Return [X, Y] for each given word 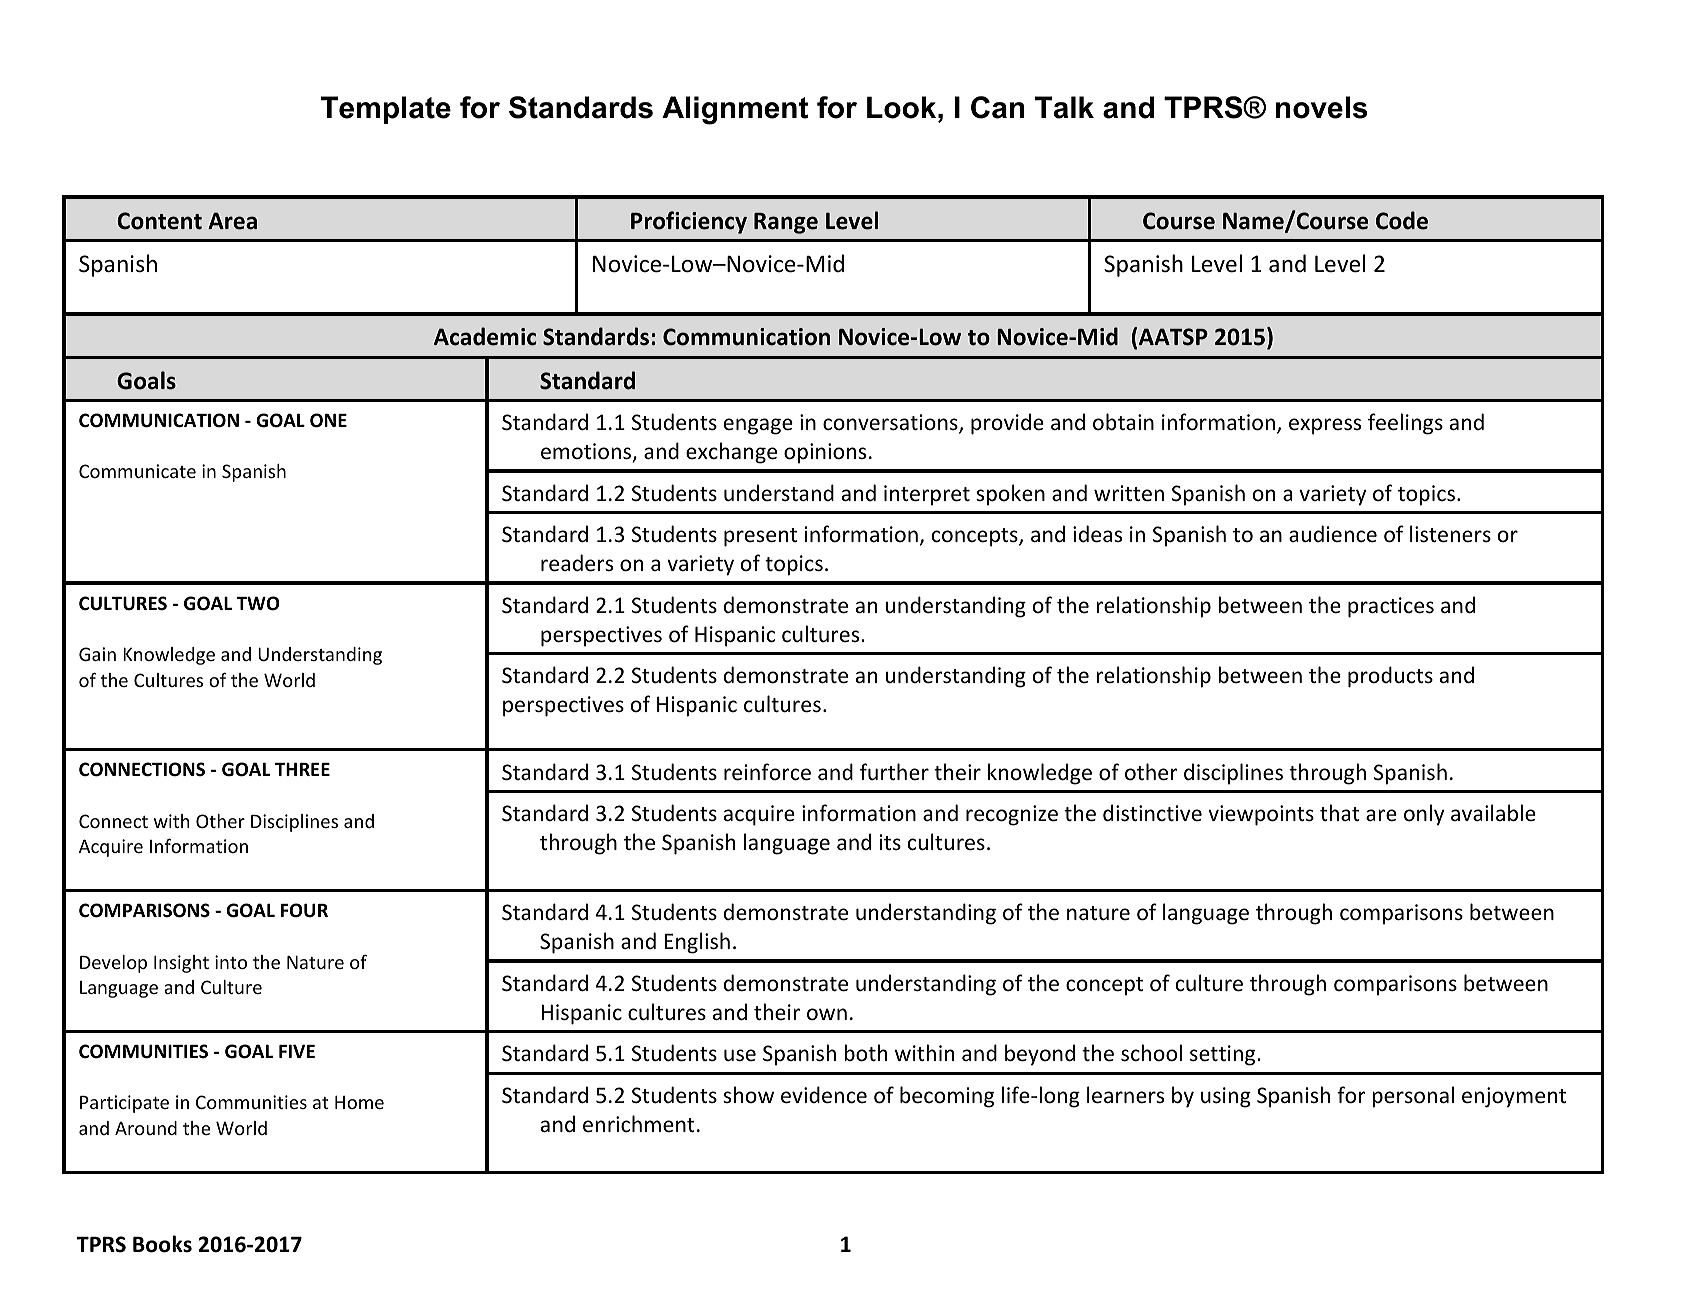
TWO [258, 603]
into [231, 962]
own [827, 1014]
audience [1333, 534]
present [760, 537]
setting [1224, 1055]
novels [1321, 107]
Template [386, 110]
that [1340, 812]
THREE [302, 769]
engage [758, 426]
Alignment [735, 110]
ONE [328, 420]
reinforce [767, 772]
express [1325, 426]
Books [162, 1244]
